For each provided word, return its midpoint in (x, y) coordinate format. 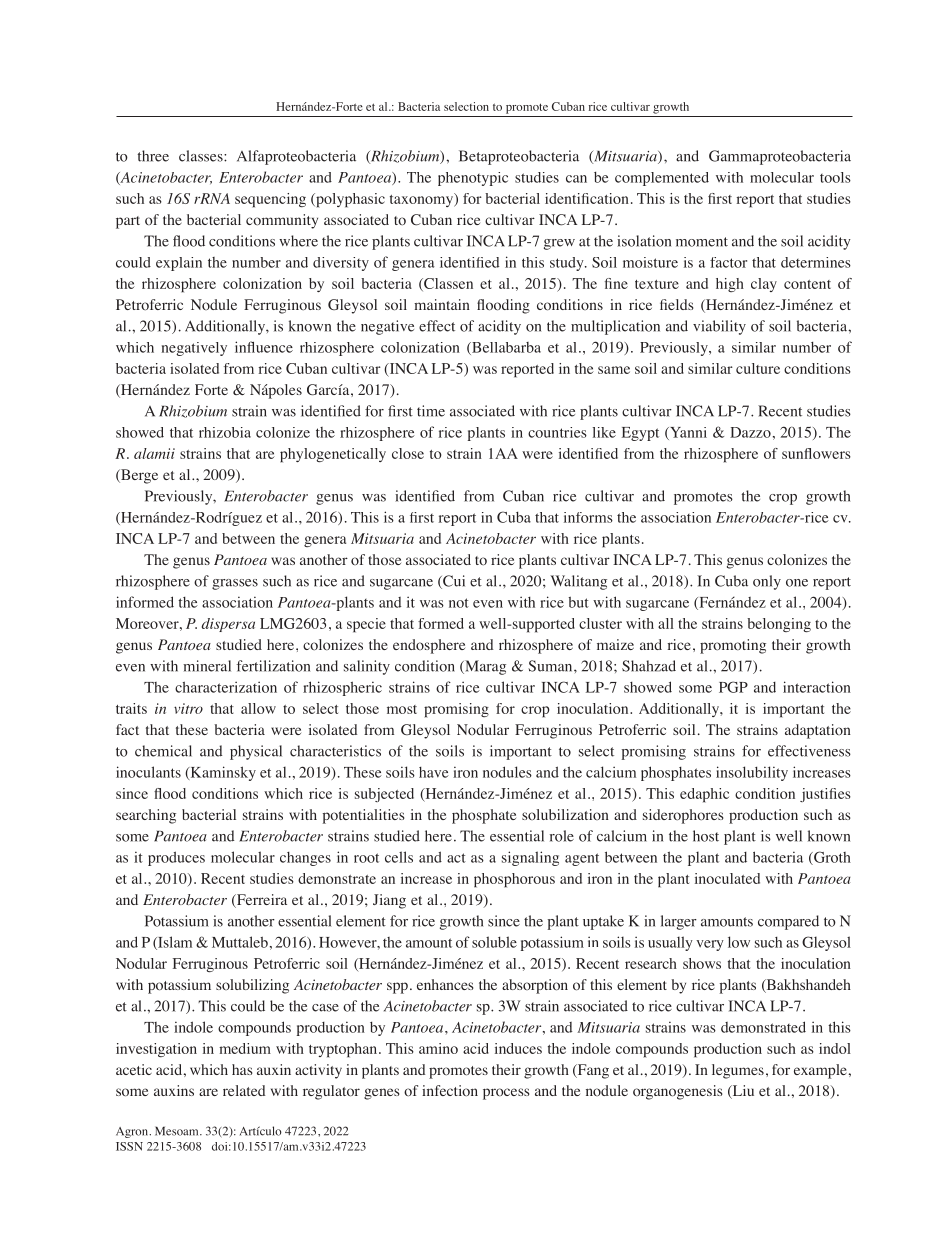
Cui (453, 582)
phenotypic (473, 179)
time (431, 411)
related (244, 1090)
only (767, 582)
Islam (174, 943)
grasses (235, 584)
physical (256, 752)
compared (788, 922)
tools (835, 177)
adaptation (818, 731)
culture (758, 368)
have (434, 772)
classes (202, 156)
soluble (494, 942)
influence (264, 347)
